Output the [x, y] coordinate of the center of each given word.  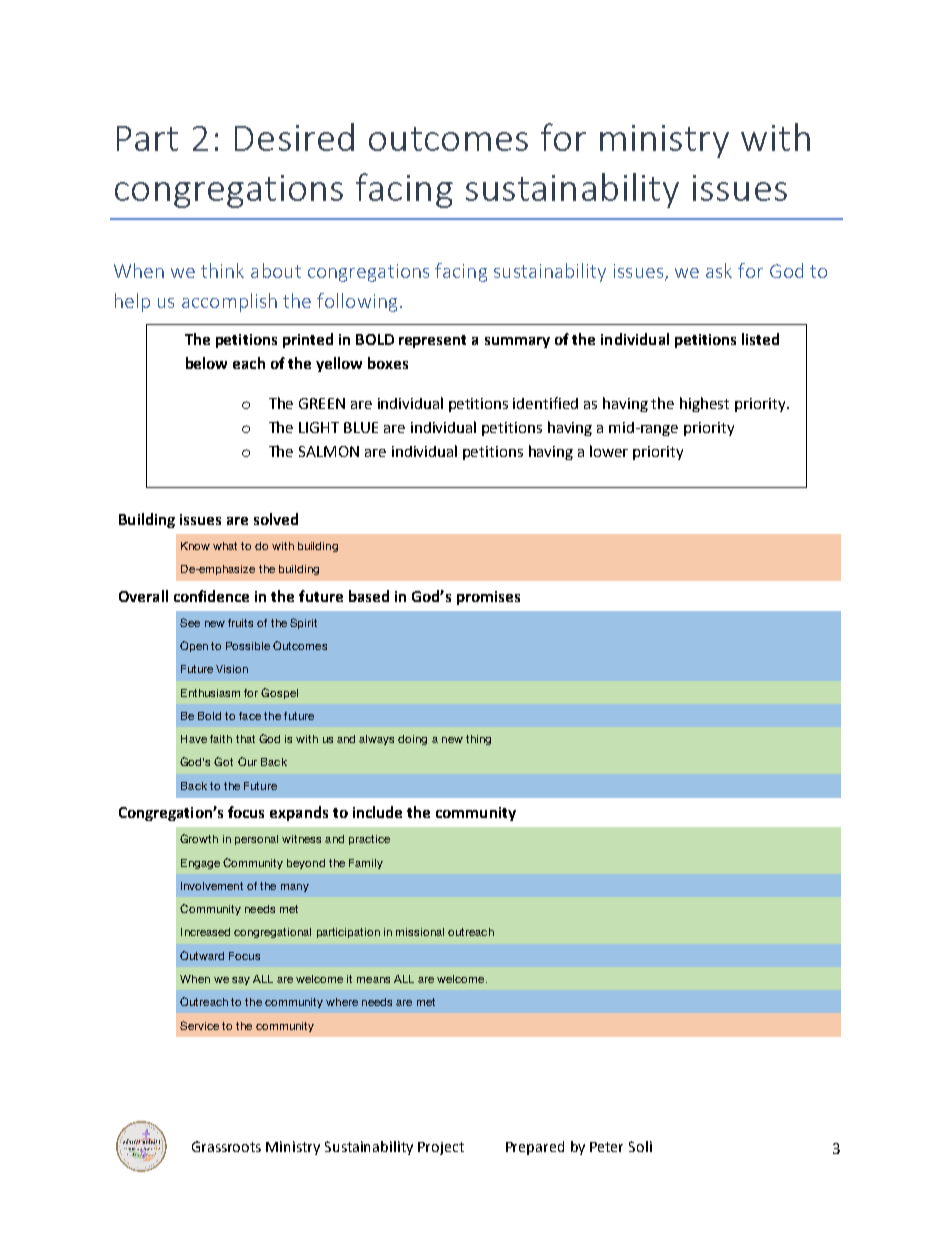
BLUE [361, 427]
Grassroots [226, 1146]
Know [195, 546]
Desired [294, 137]
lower [609, 451]
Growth [199, 838]
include [377, 812]
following [357, 302]
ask [719, 270]
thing [478, 740]
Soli [640, 1146]
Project [441, 1148]
